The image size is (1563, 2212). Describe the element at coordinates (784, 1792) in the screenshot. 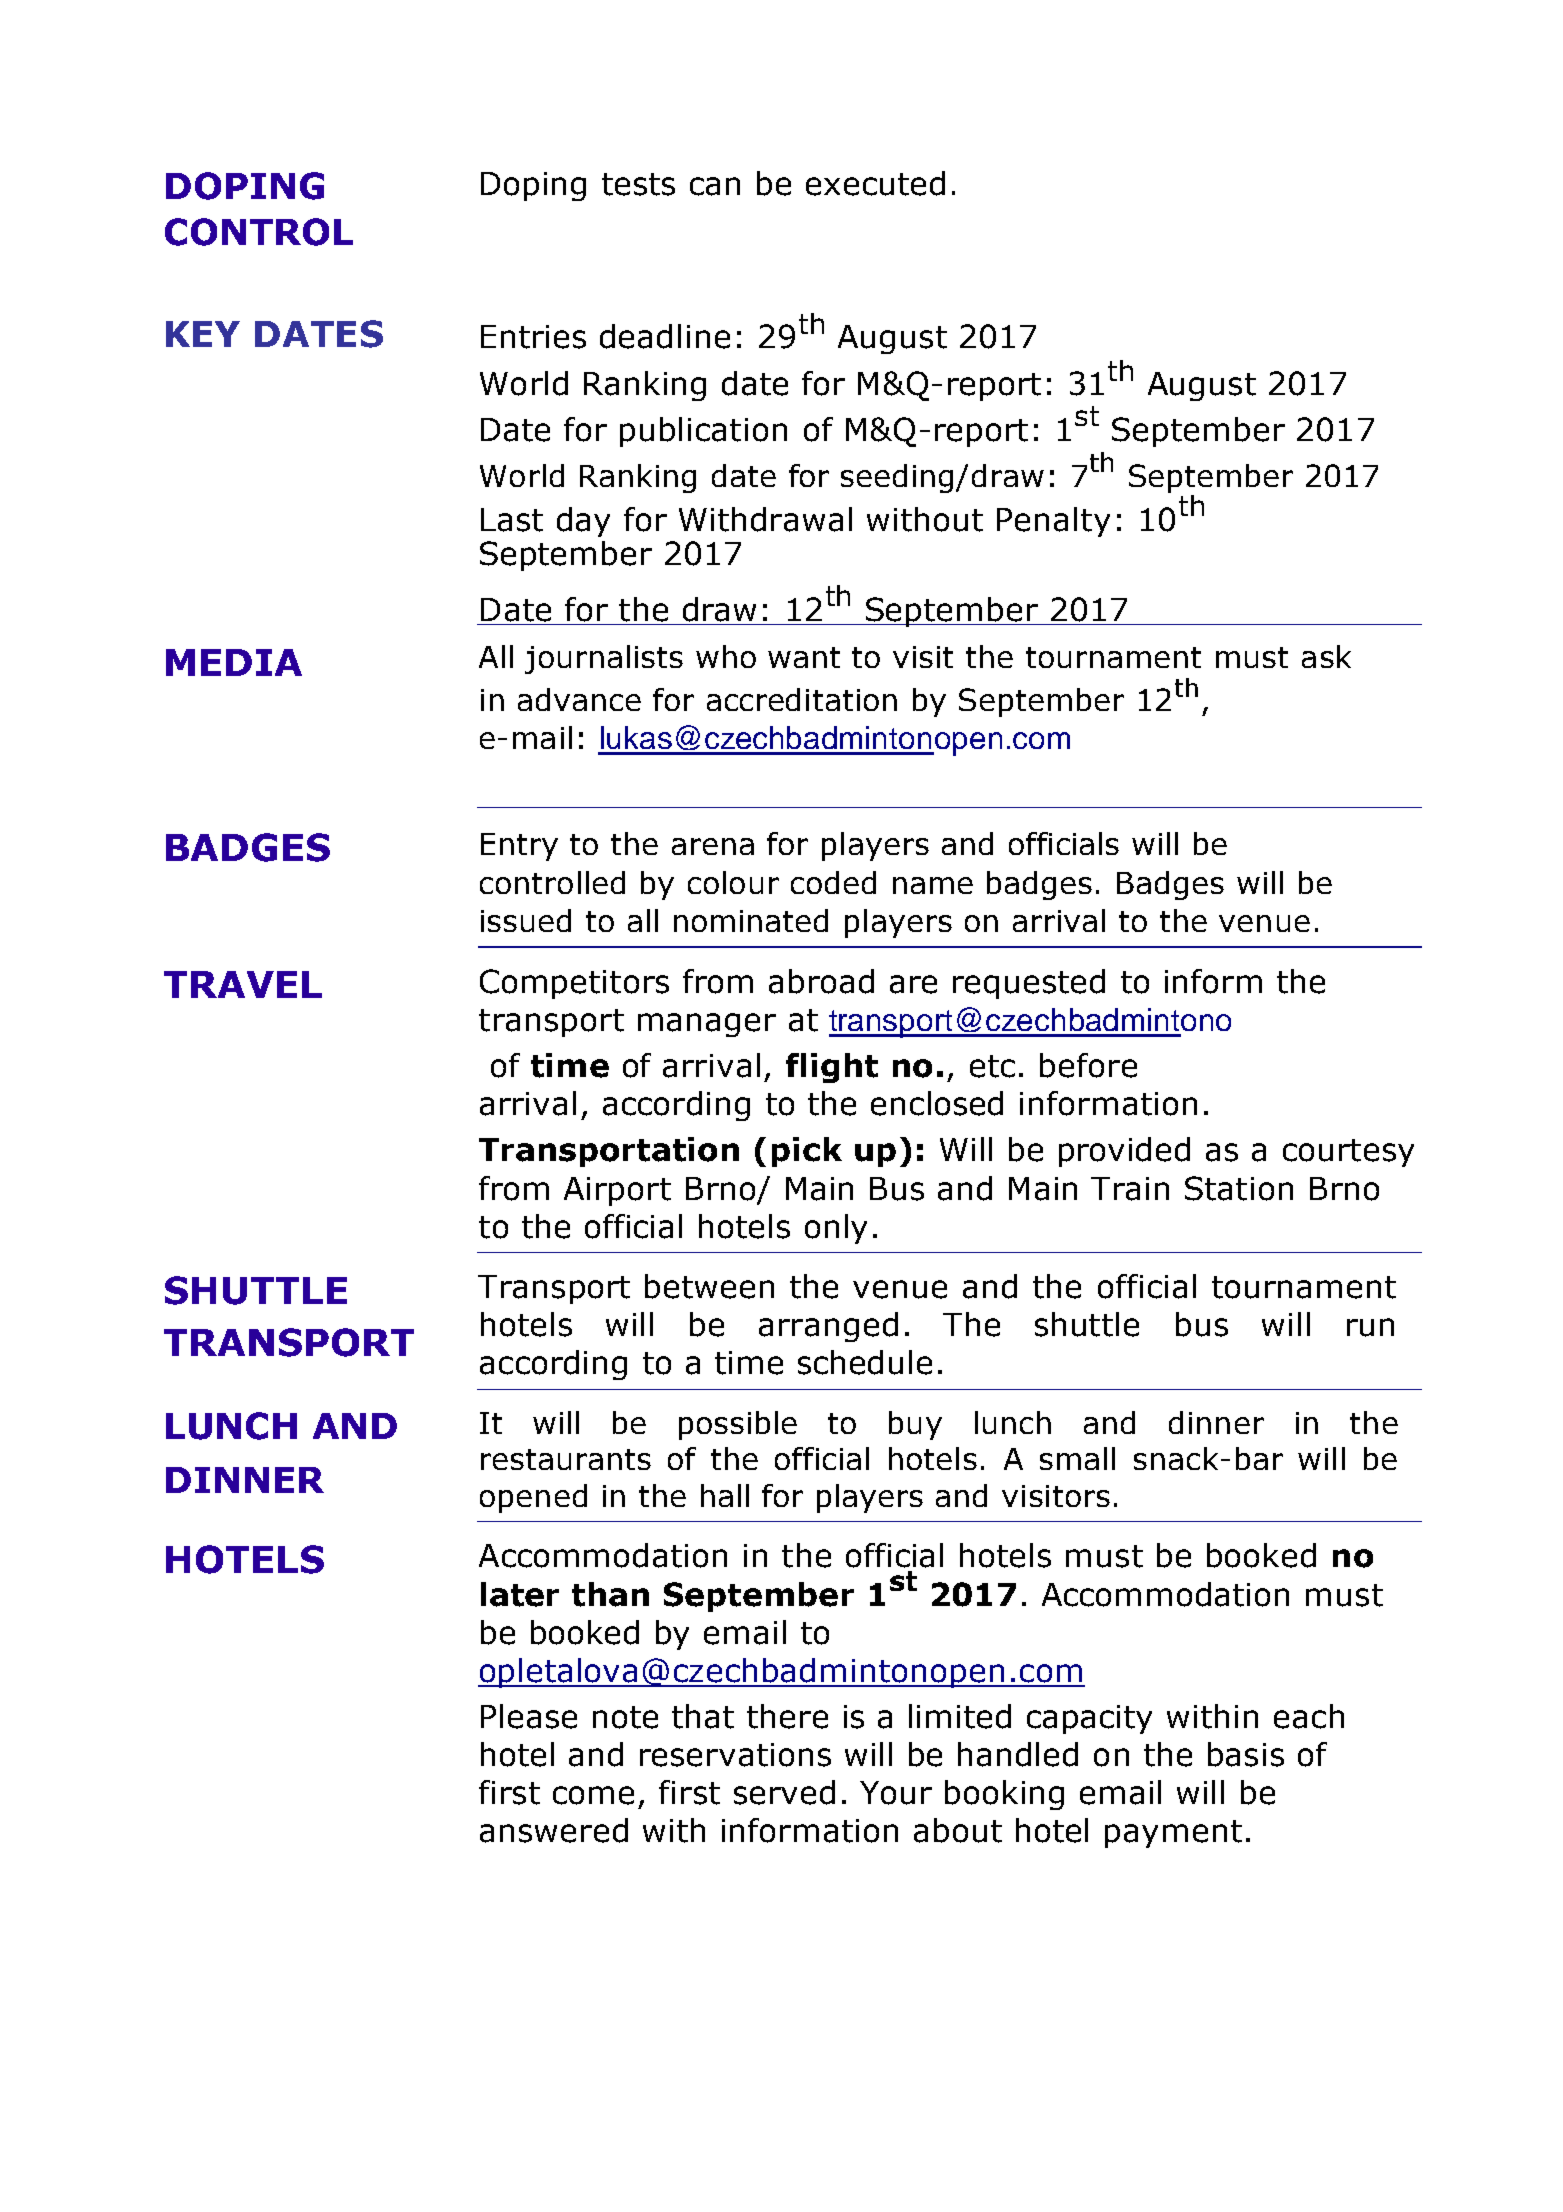

I see `served` at that location.
